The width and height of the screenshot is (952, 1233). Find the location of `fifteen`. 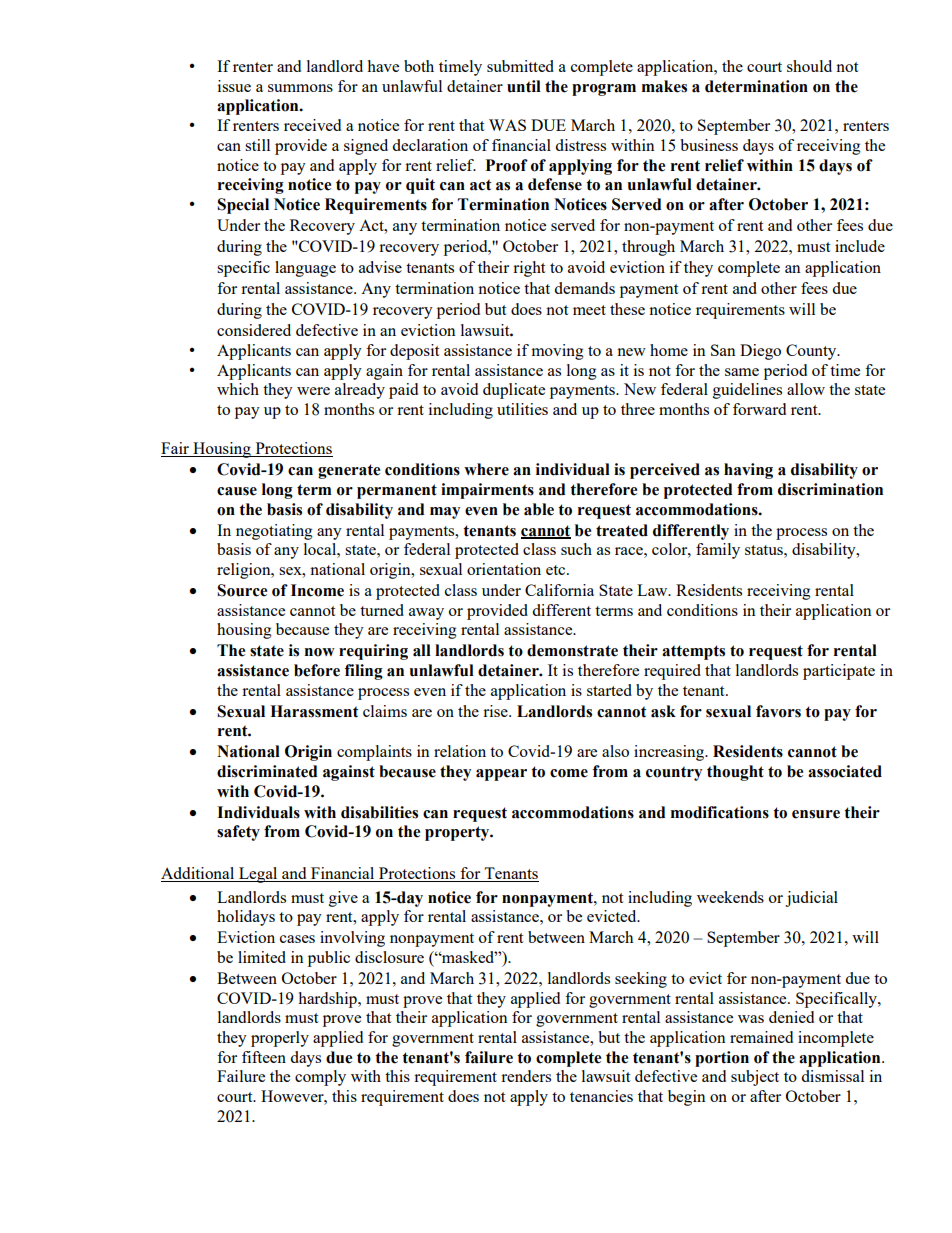

fifteen is located at coordinates (264, 1057).
